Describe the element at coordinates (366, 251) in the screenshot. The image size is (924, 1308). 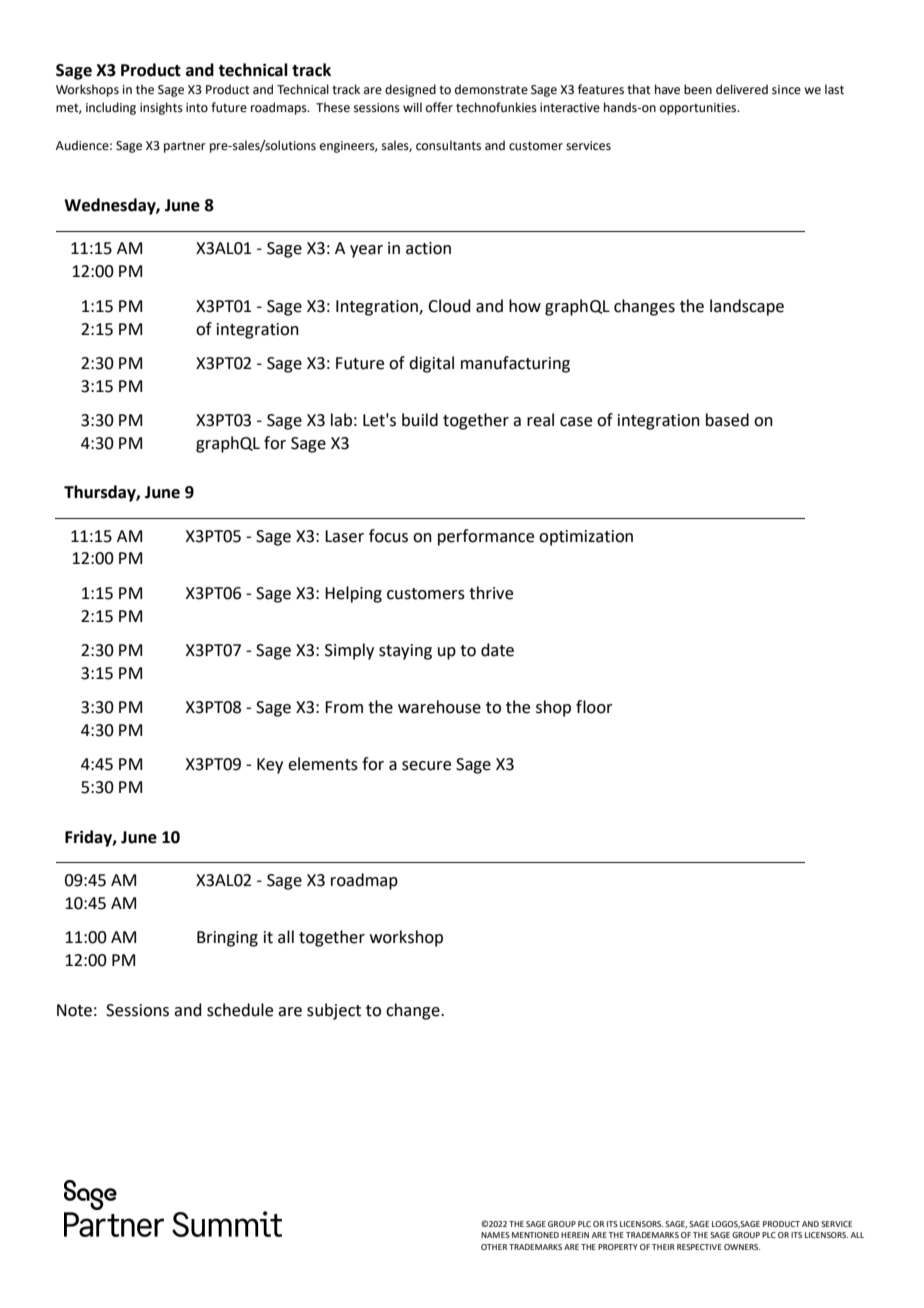
I see `year` at that location.
